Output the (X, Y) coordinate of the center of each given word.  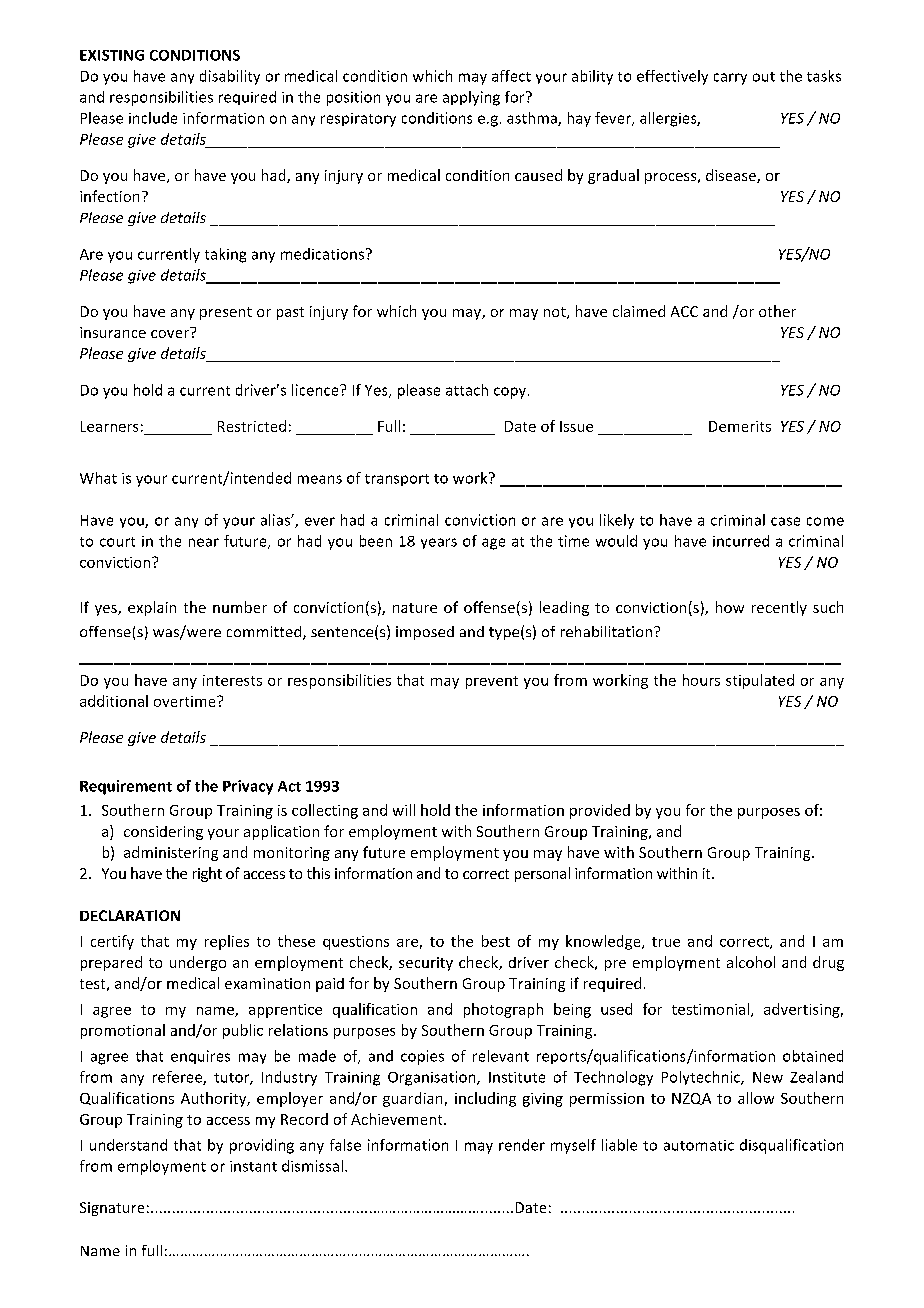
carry (730, 79)
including (485, 1099)
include (153, 118)
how (730, 607)
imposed (425, 633)
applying (471, 98)
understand (128, 1145)
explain (152, 608)
